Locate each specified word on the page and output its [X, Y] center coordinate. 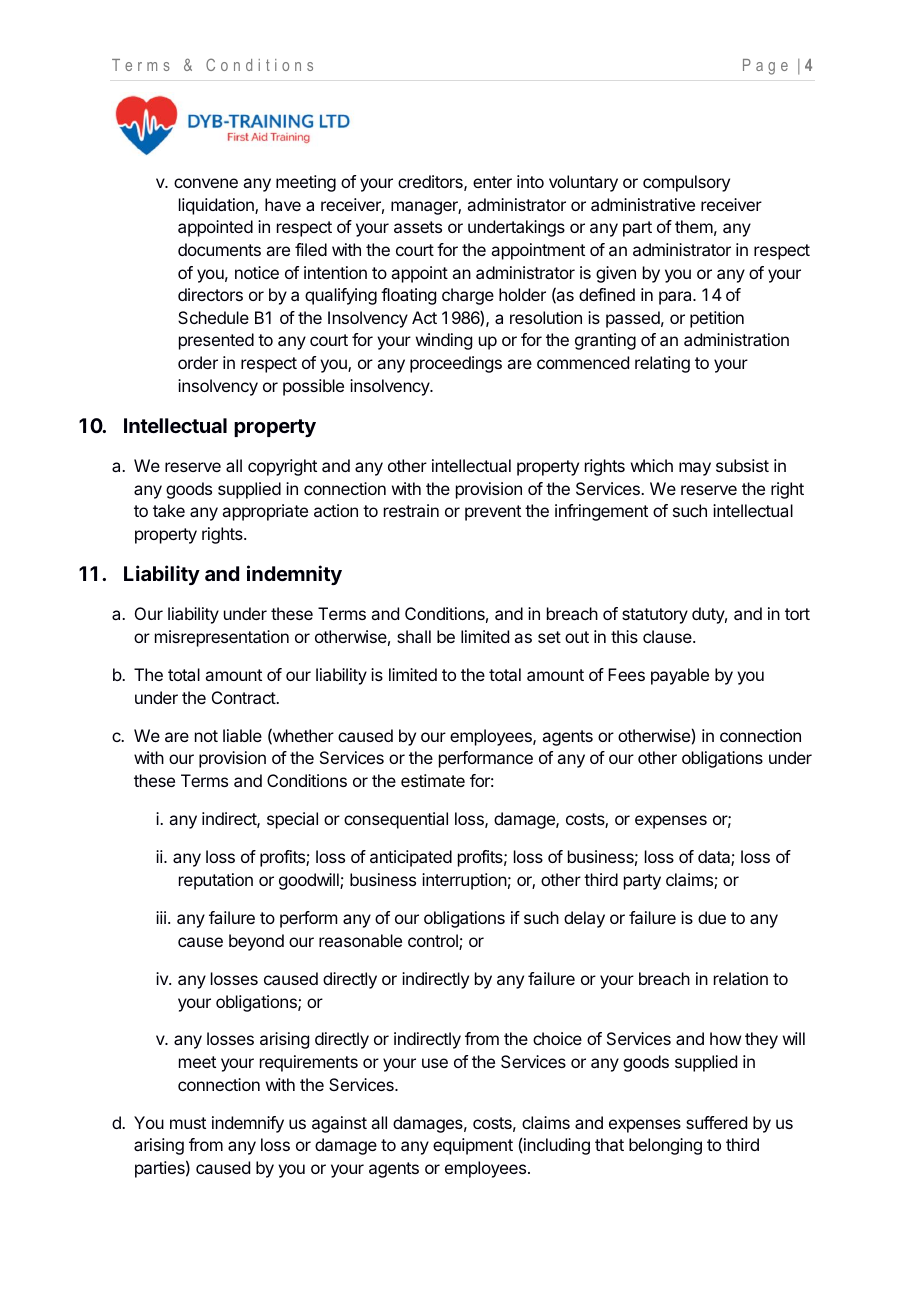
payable [680, 676]
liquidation [217, 206]
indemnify [248, 1124]
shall [414, 636]
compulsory [686, 183]
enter [492, 182]
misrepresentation [222, 638]
